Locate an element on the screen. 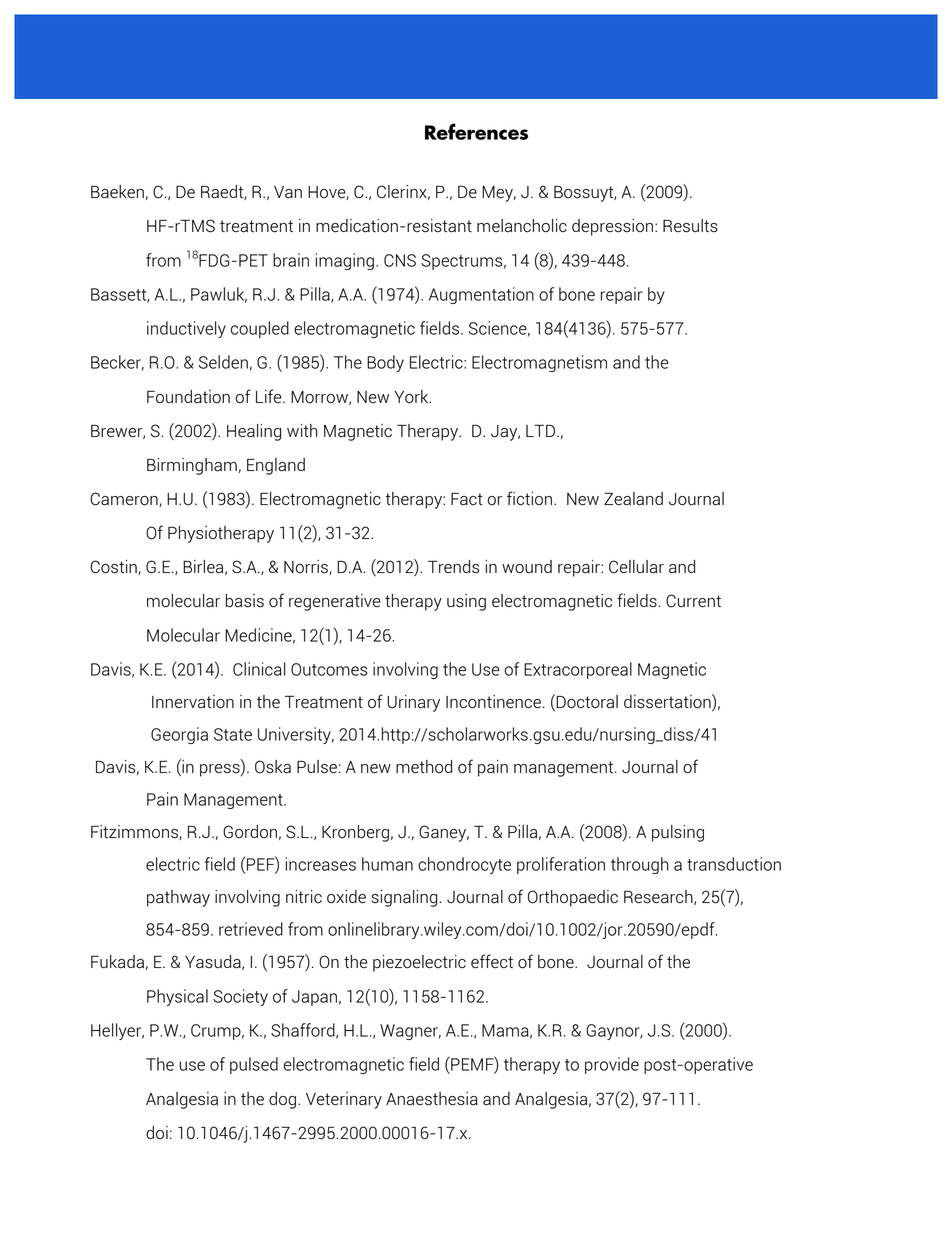 This screenshot has height=1233, width=952. basis is located at coordinates (245, 601).
